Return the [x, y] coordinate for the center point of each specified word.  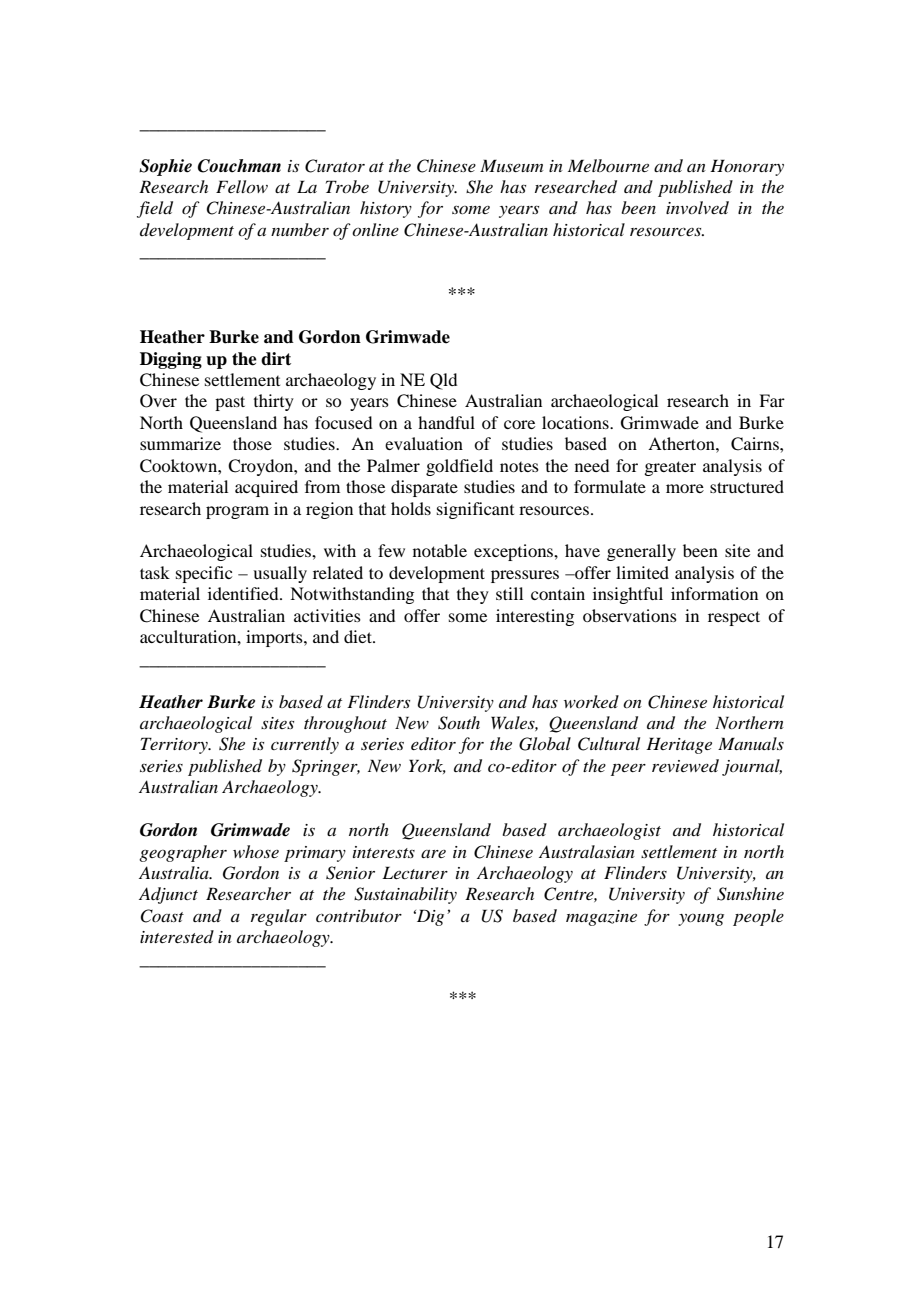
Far [772, 400]
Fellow [242, 186]
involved [697, 207]
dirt [276, 359]
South [459, 723]
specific [204, 574]
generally [641, 552]
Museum [511, 165]
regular [279, 917]
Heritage [679, 745]
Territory [175, 745]
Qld [443, 381]
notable [440, 550]
